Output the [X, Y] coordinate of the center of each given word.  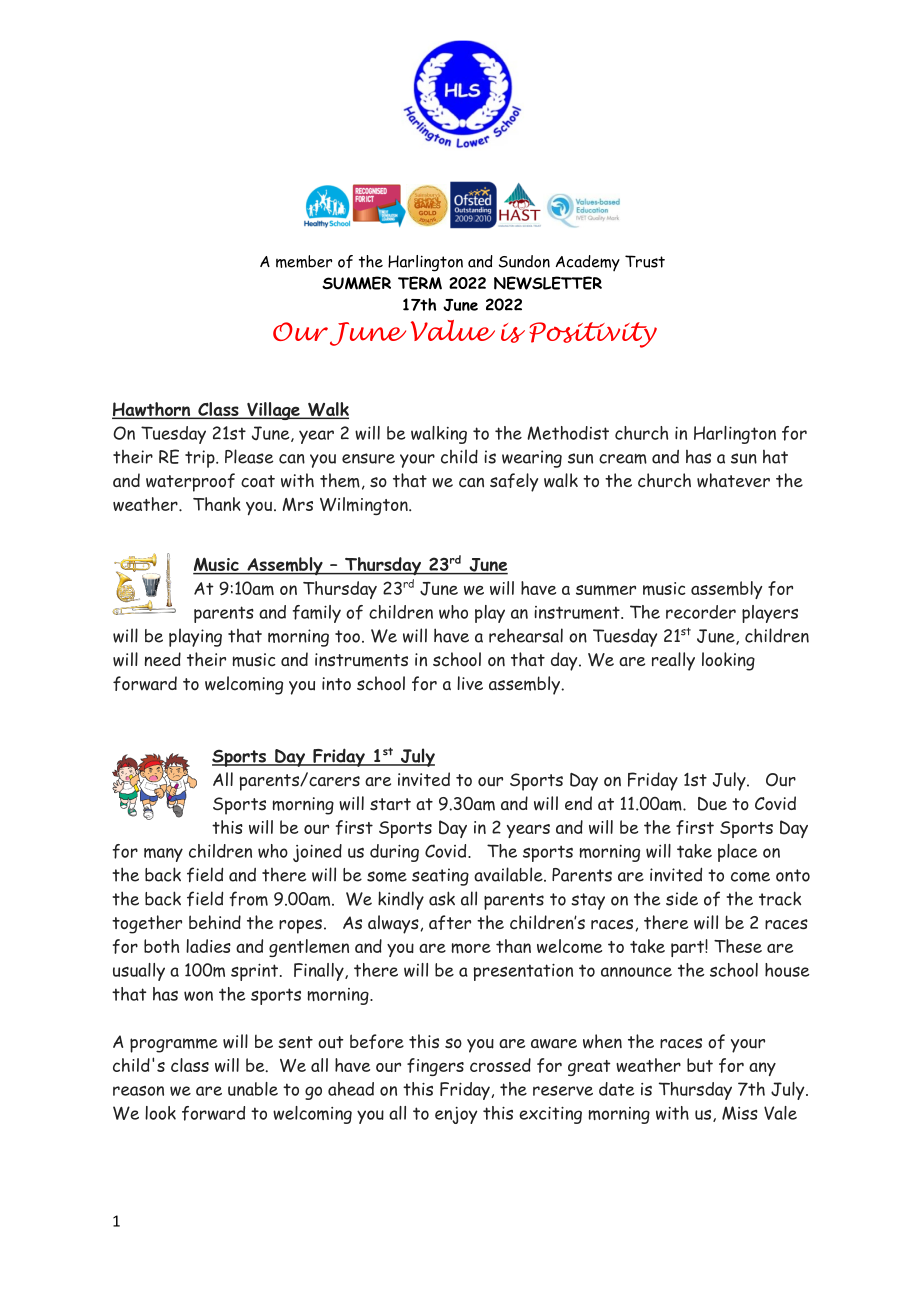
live [470, 683]
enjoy [456, 1115]
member [304, 261]
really [673, 661]
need [163, 659]
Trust [645, 261]
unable [253, 1089]
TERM [420, 283]
